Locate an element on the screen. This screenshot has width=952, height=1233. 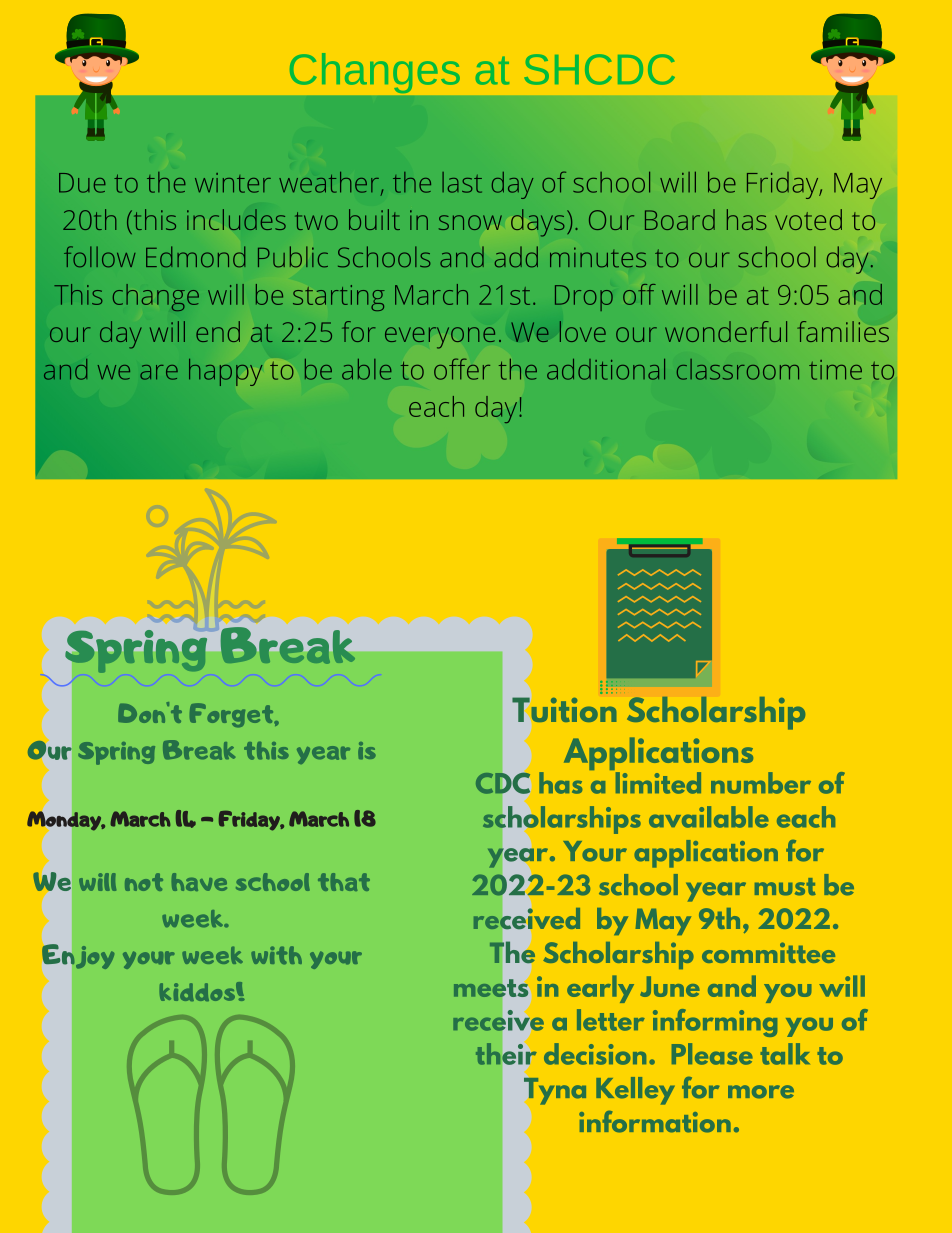
have is located at coordinates (199, 882).
